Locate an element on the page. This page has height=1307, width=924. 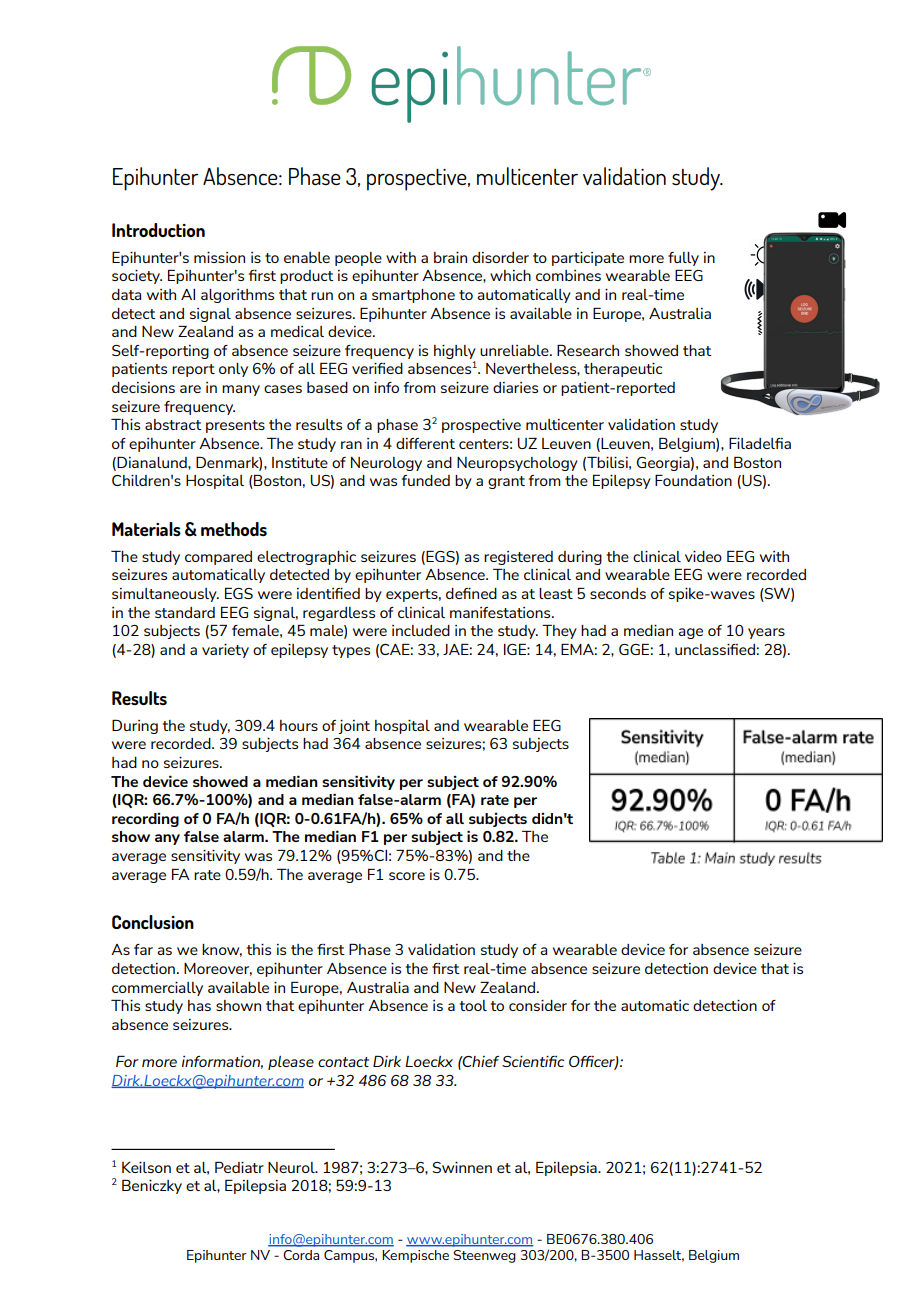
mission is located at coordinates (219, 257).
